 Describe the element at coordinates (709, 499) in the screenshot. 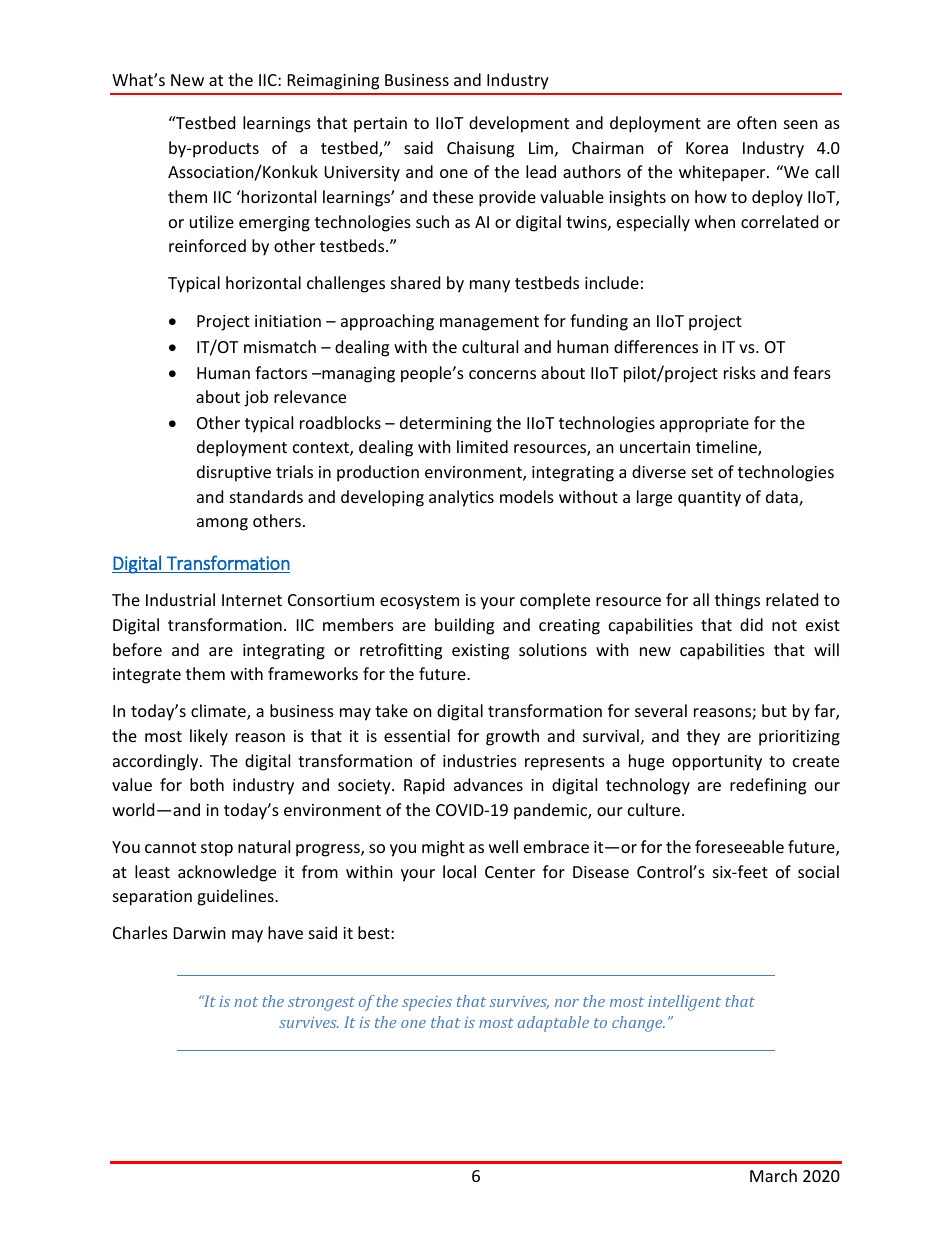

I see `quantity` at that location.
